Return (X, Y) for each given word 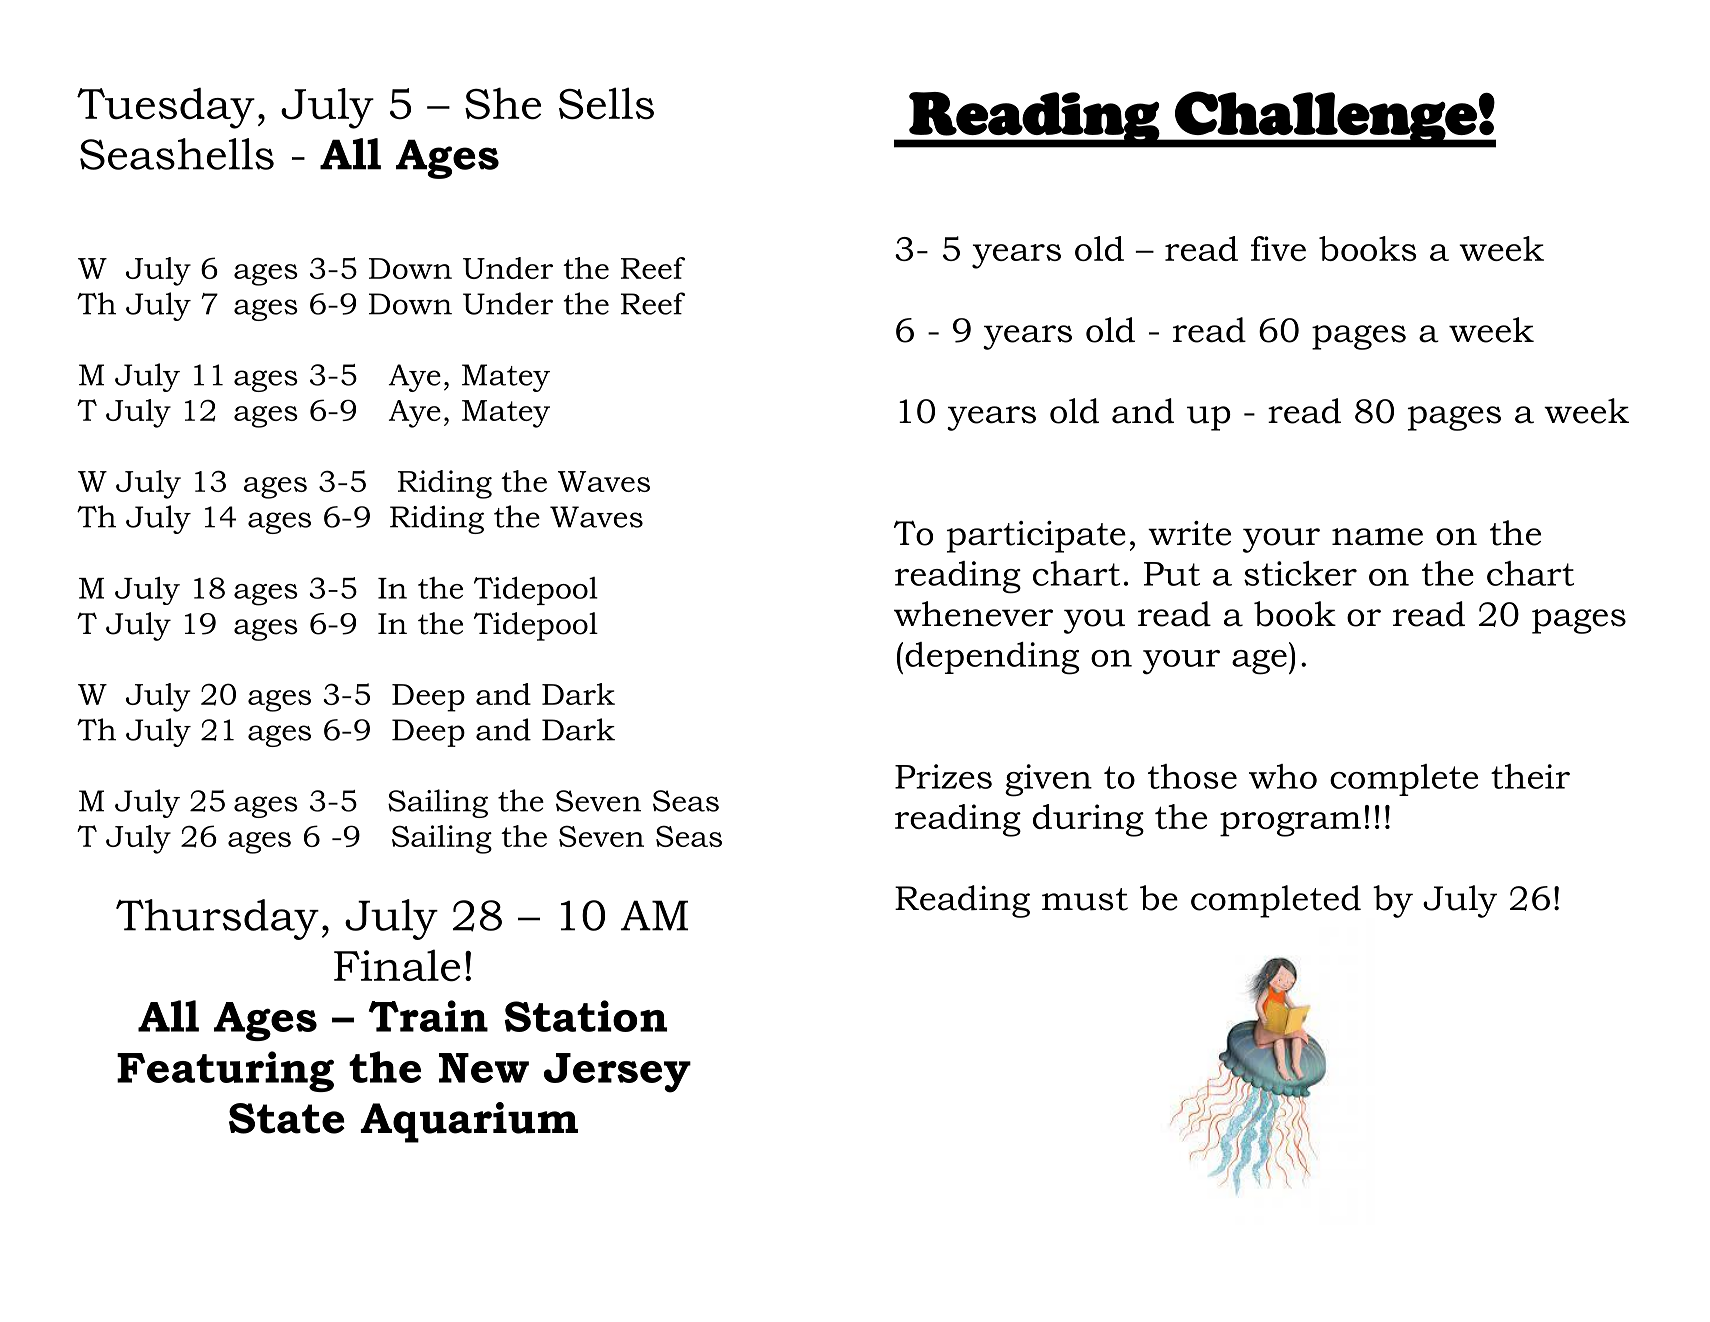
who (1283, 776)
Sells (606, 103)
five (1278, 248)
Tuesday (166, 108)
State (287, 1118)
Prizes (943, 776)
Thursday (217, 919)
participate (1036, 537)
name (1377, 537)
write (1189, 533)
